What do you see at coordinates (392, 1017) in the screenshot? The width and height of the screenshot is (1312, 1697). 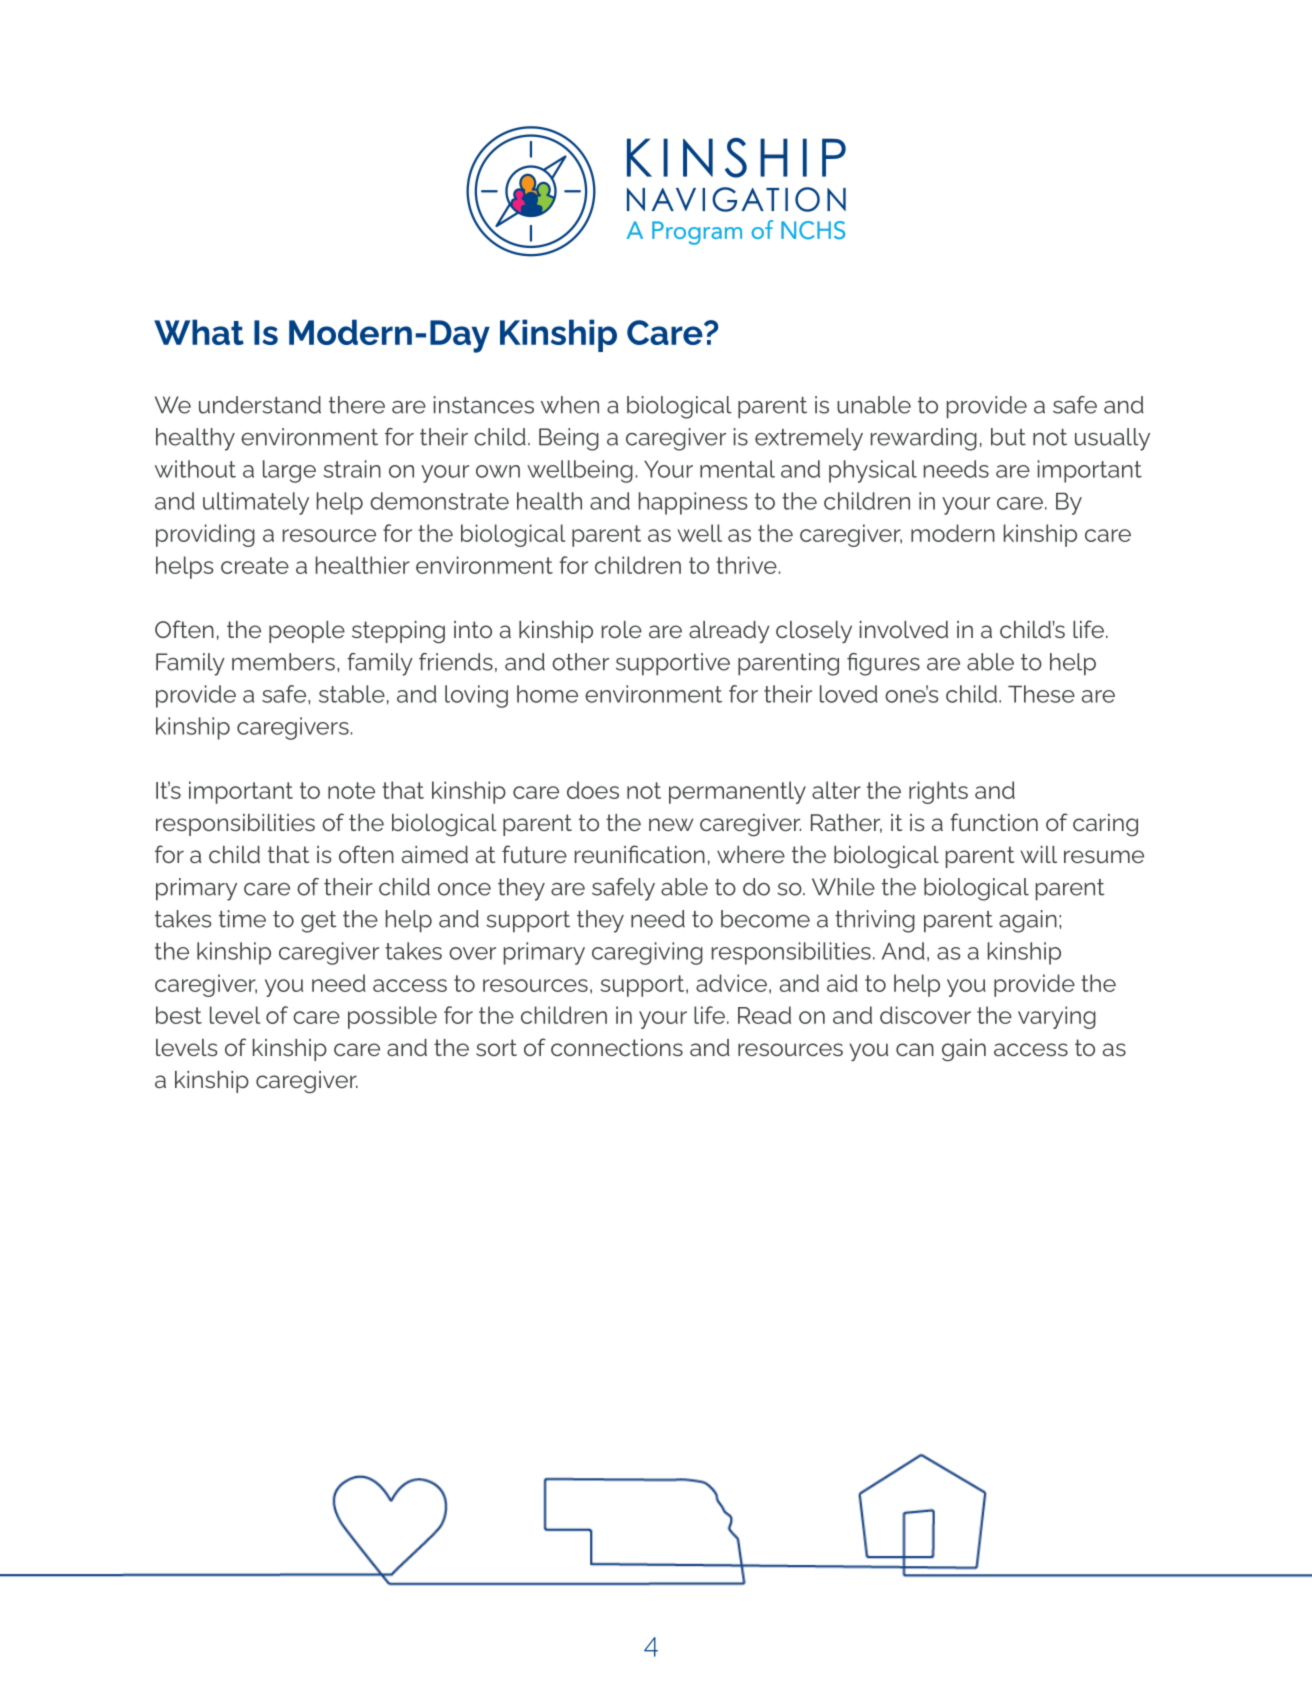 I see `possible` at bounding box center [392, 1017].
